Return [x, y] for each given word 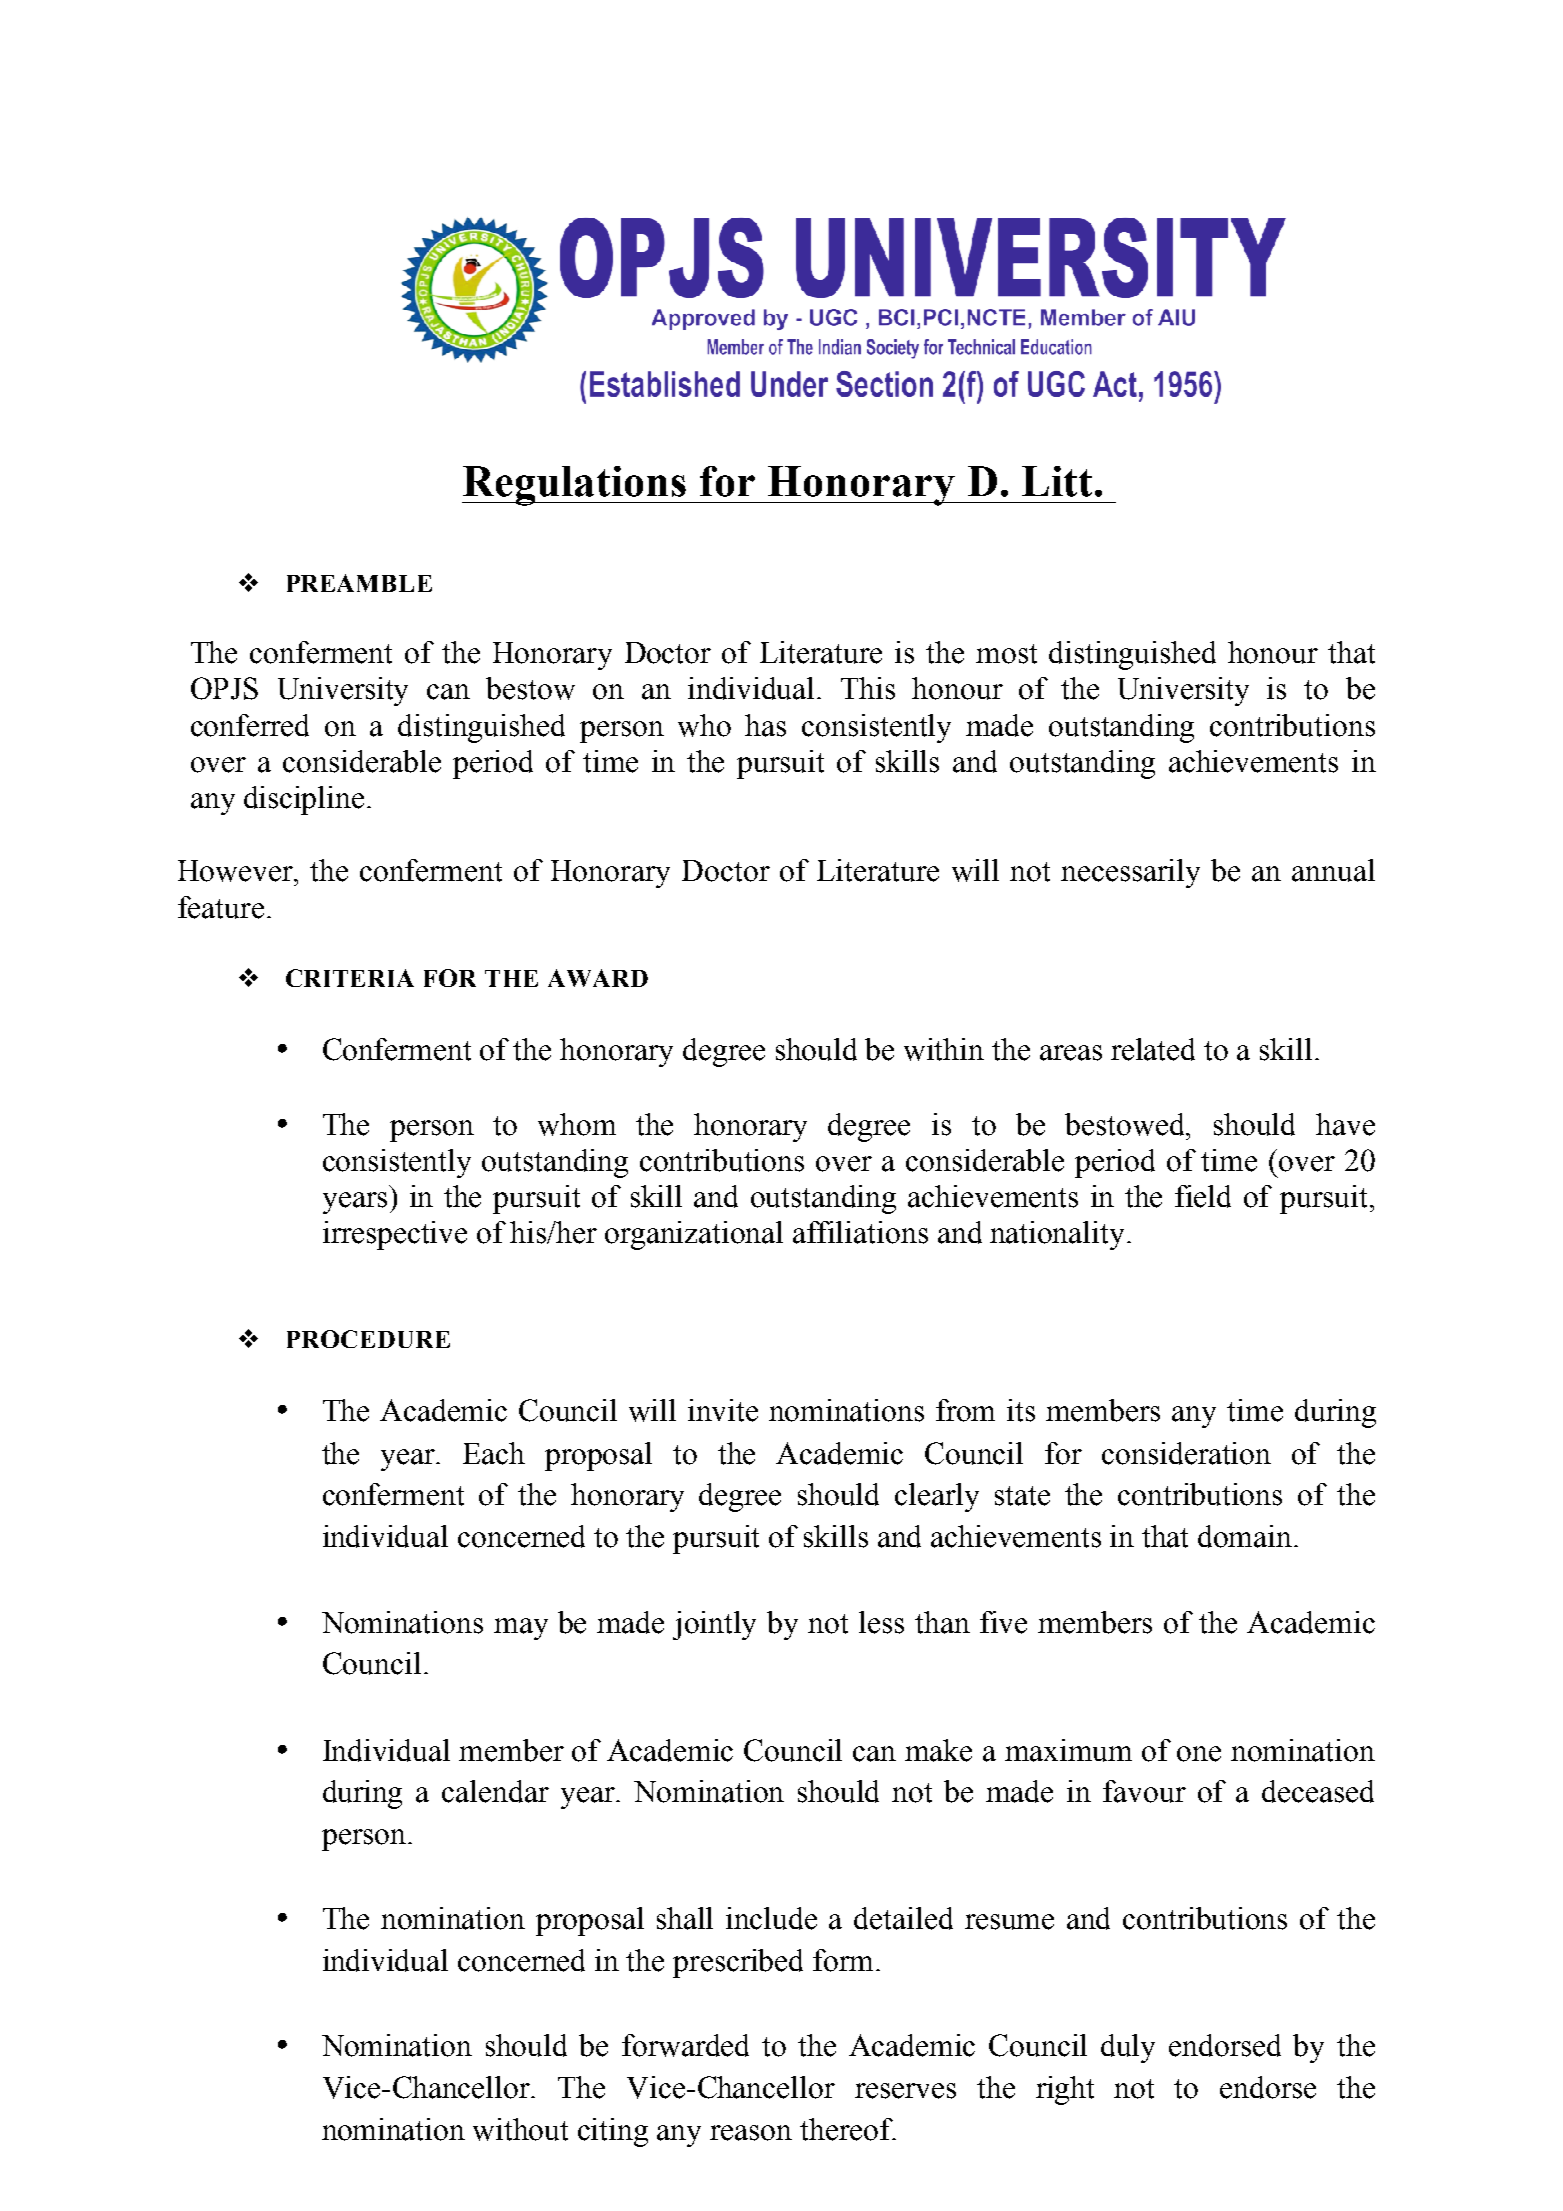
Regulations [575, 486]
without [520, 2129]
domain [1246, 1536]
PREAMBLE [359, 583]
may [521, 1629]
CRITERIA [350, 978]
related [1153, 1049]
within [944, 1049]
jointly [714, 1625]
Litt [1057, 481]
